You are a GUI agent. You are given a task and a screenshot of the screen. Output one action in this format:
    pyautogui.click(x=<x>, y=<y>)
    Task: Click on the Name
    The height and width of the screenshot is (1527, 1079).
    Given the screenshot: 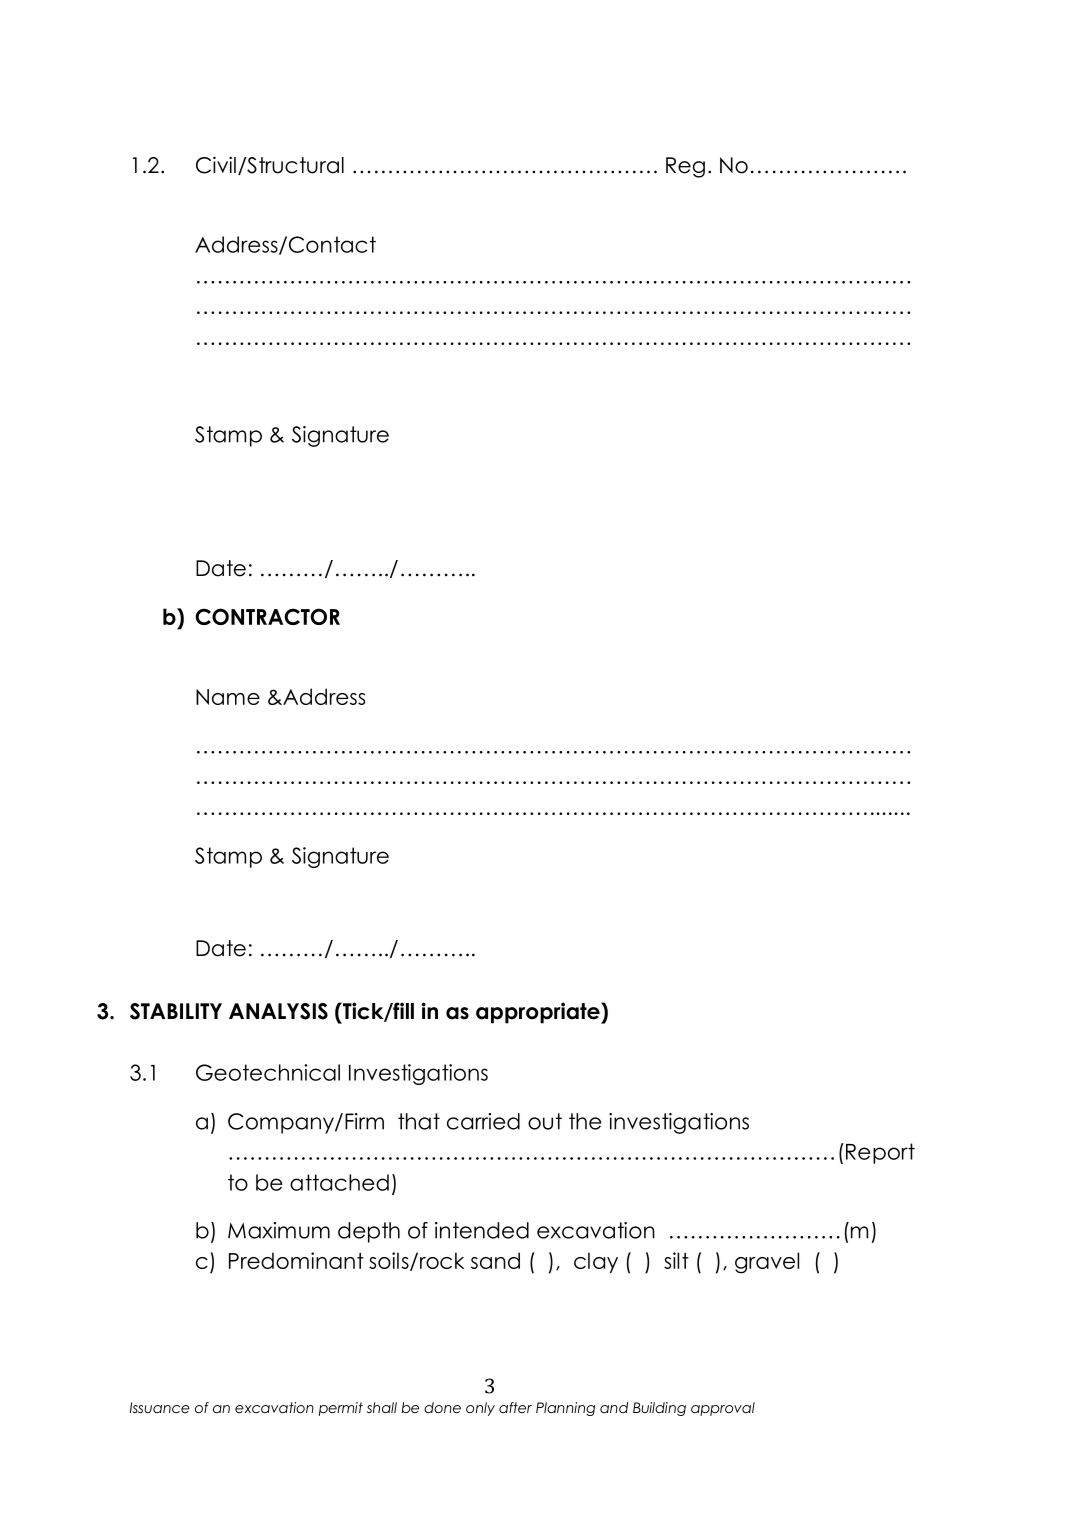 What is the action you would take?
    pyautogui.click(x=228, y=697)
